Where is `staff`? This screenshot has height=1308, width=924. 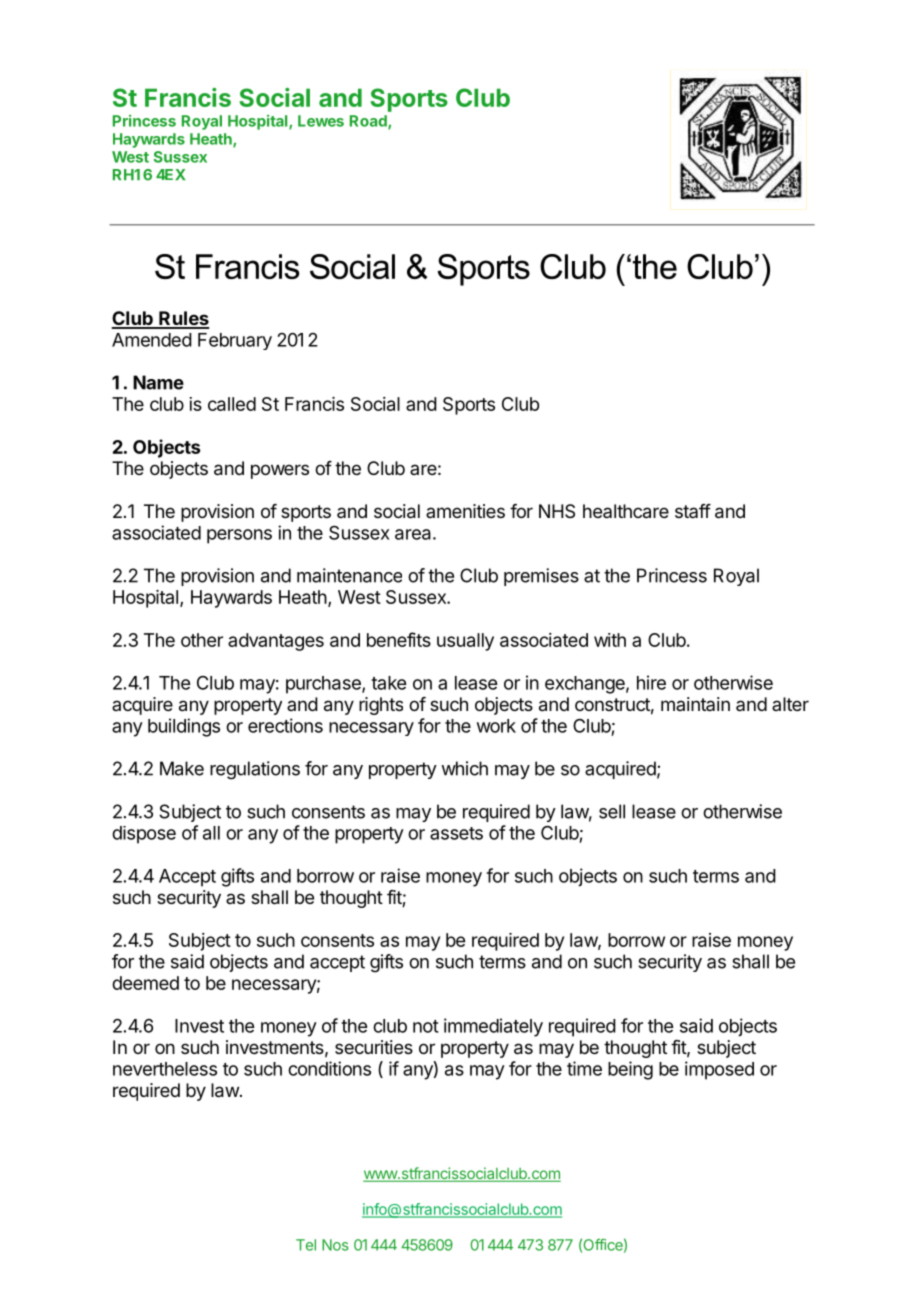 staff is located at coordinates (693, 511).
